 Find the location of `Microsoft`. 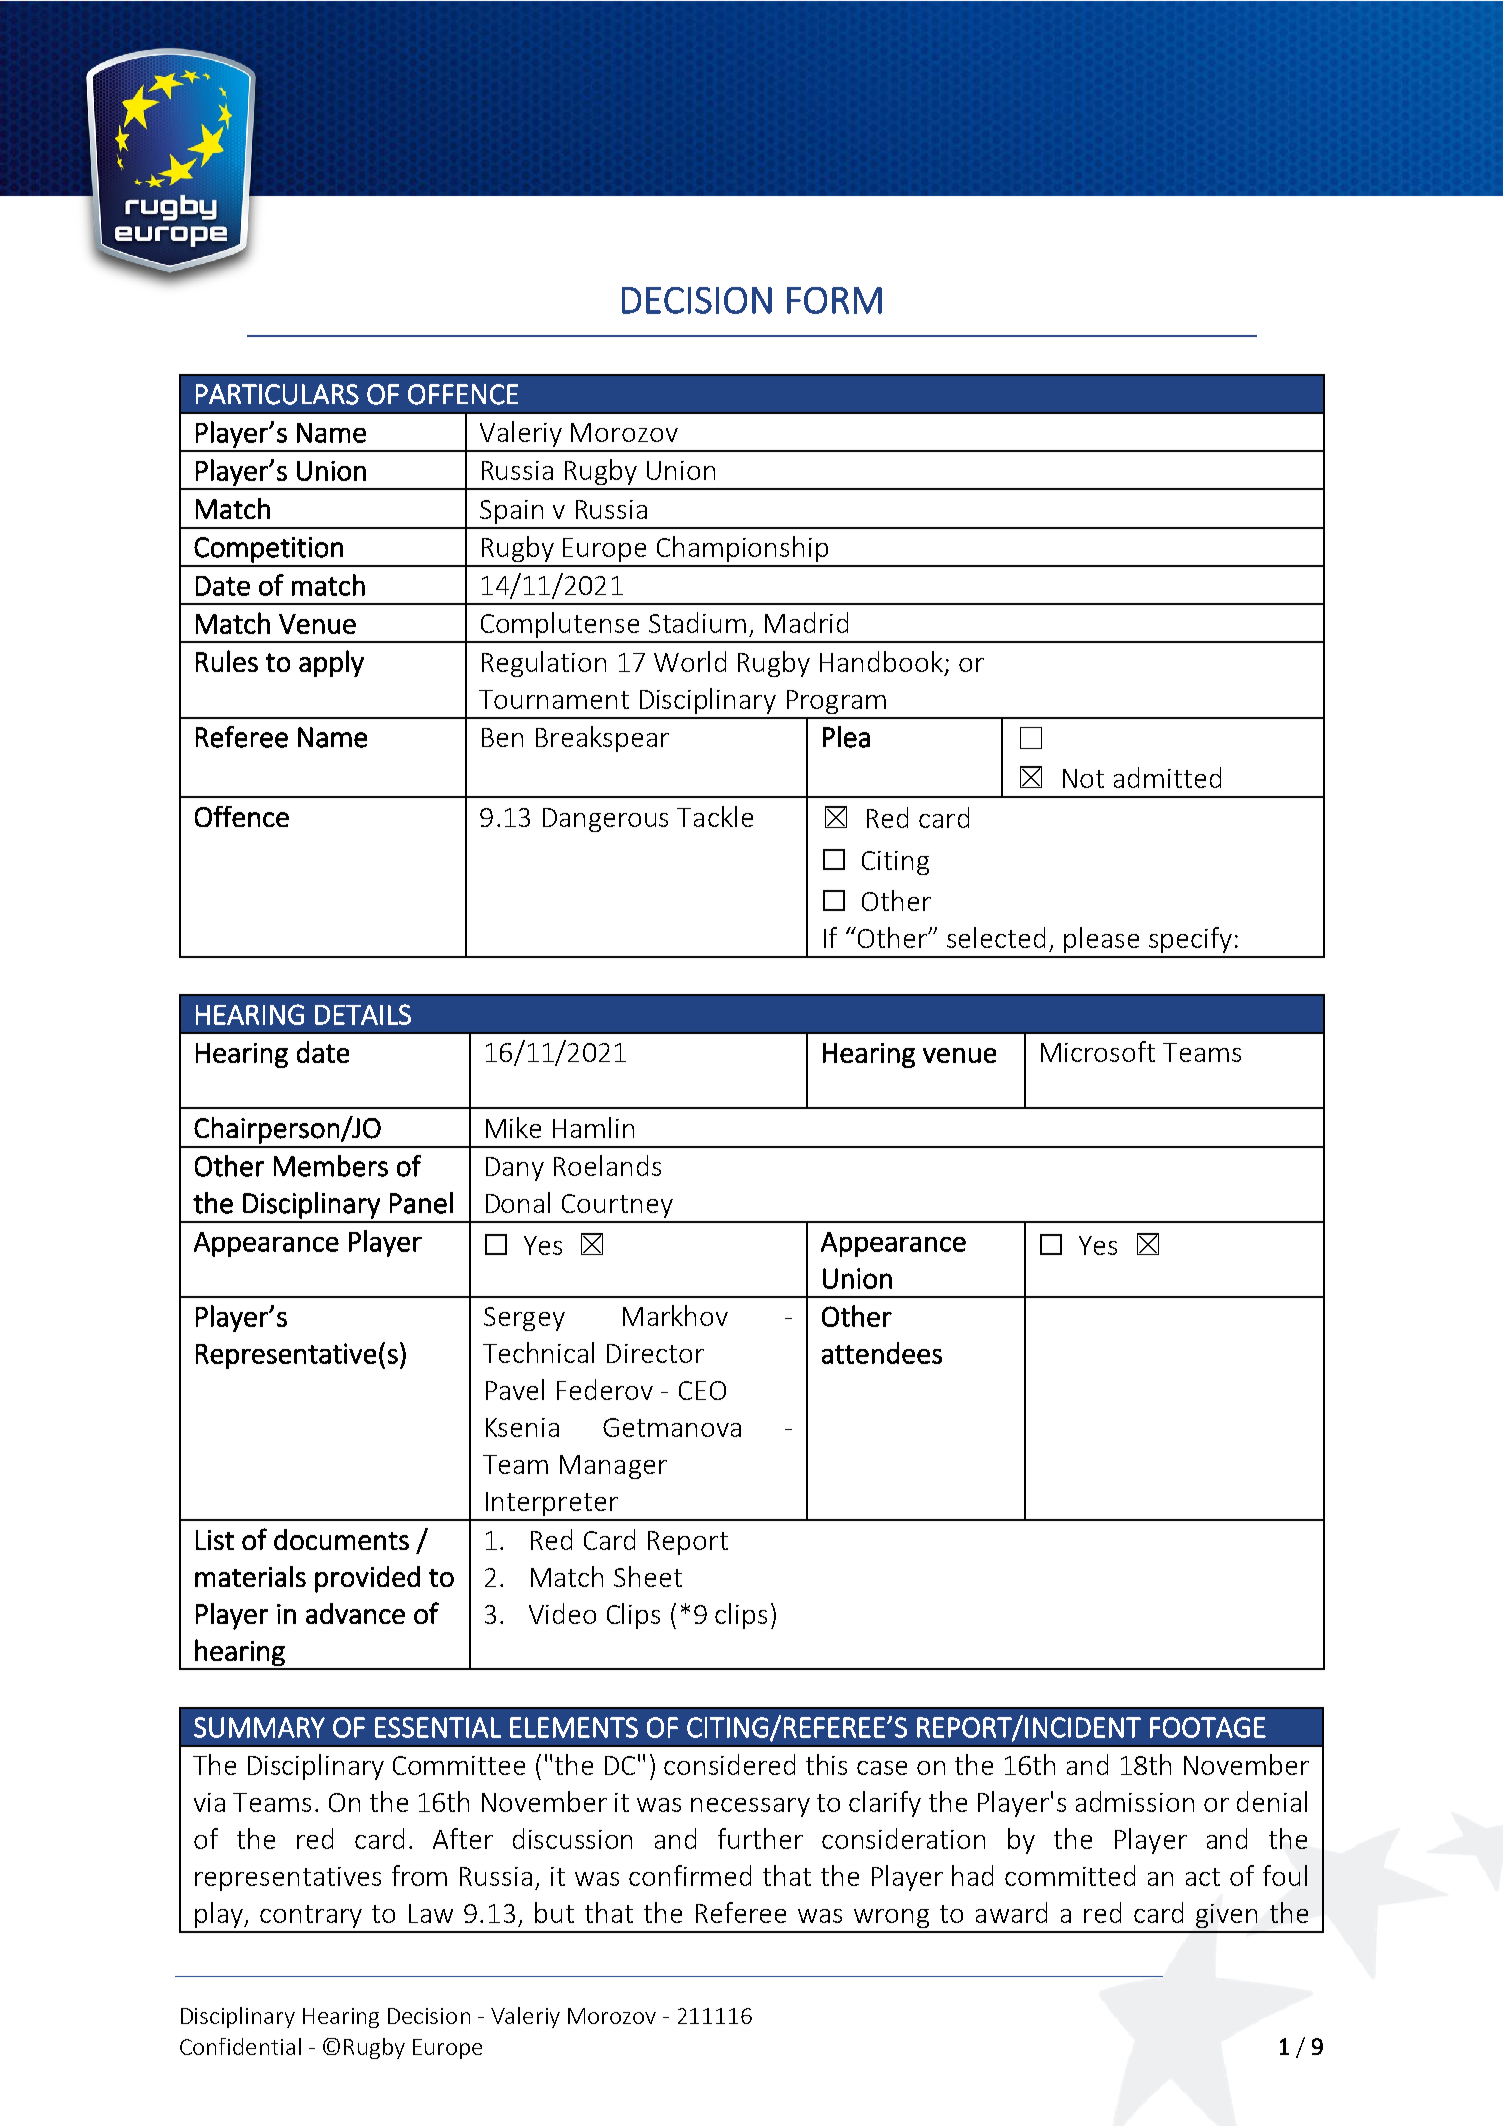

Microsoft is located at coordinates (1098, 1051).
